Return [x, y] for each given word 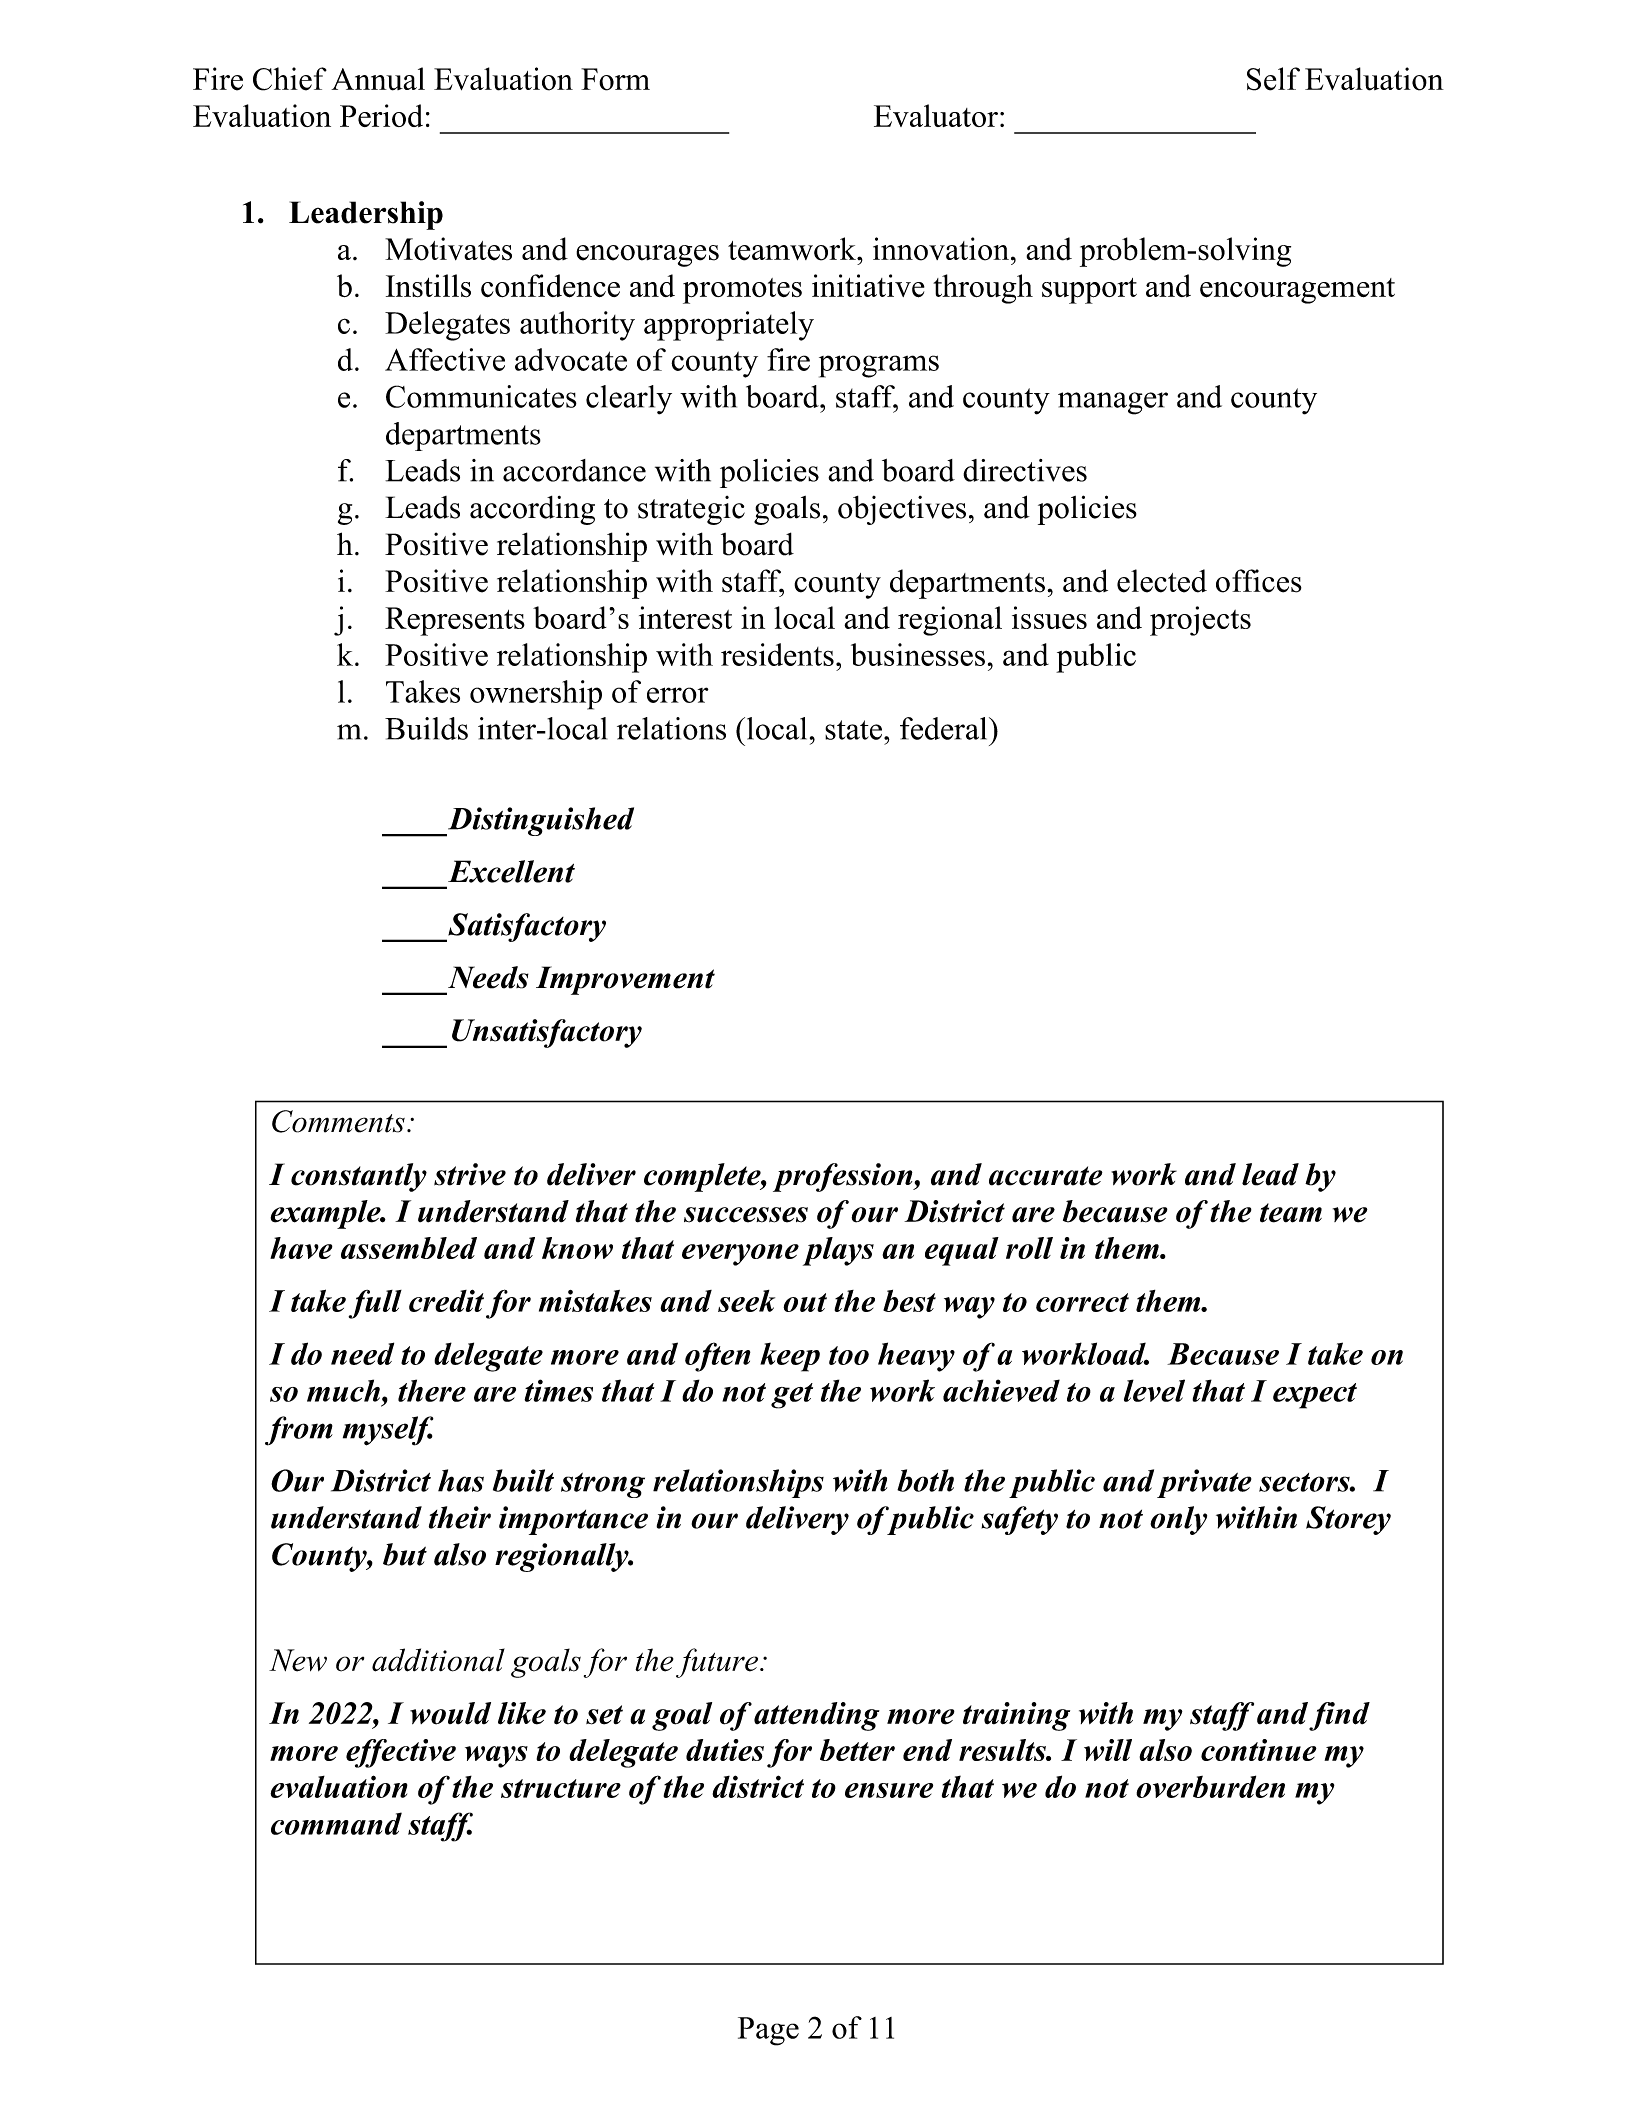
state [853, 730]
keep [790, 1357]
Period [381, 115]
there [432, 1390]
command [336, 1823]
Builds [426, 728]
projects [1200, 621]
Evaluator [936, 115]
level [1154, 1390]
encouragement [1297, 291]
